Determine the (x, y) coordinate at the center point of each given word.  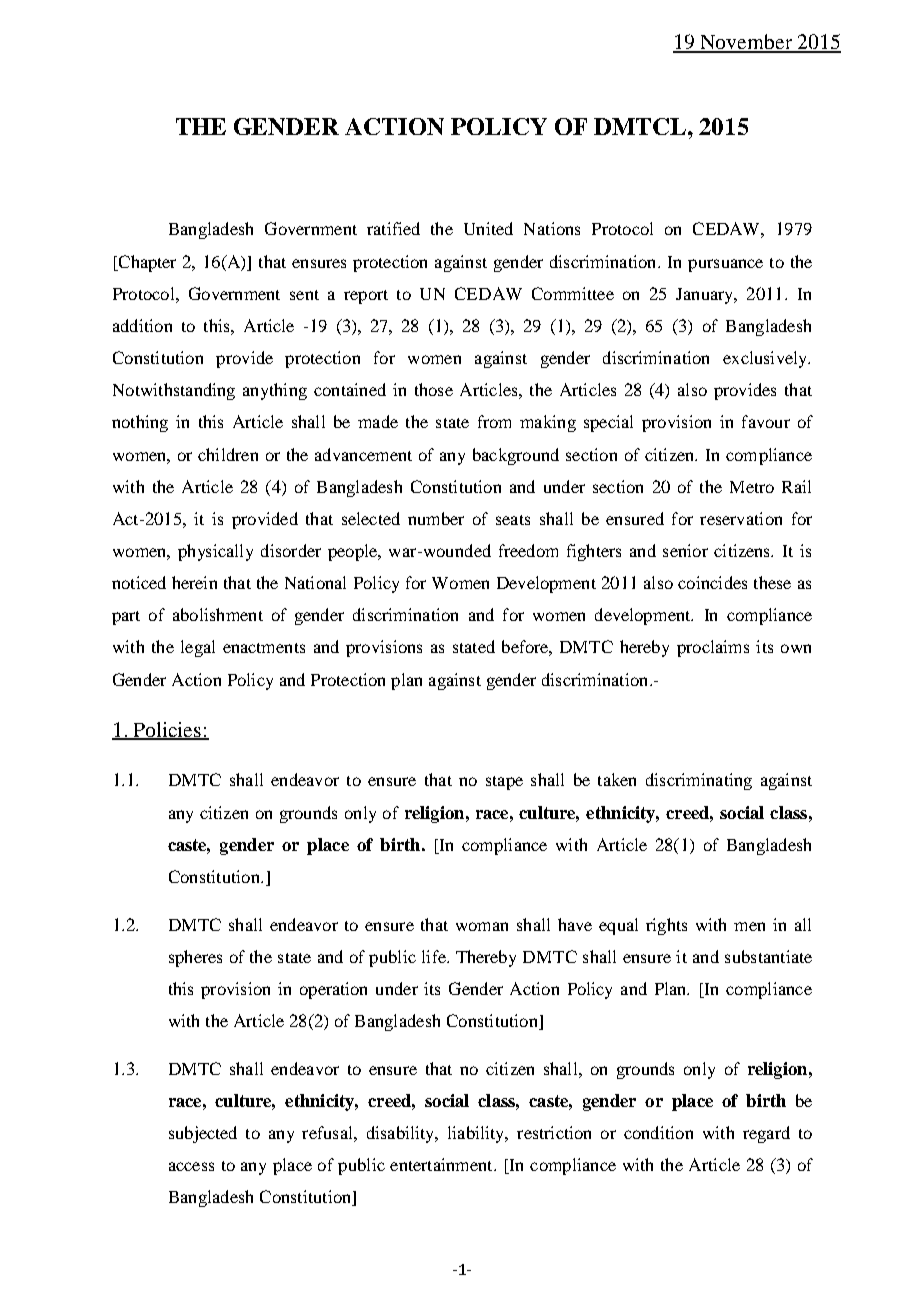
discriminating (699, 781)
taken (617, 779)
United (488, 228)
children (228, 454)
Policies (167, 730)
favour (766, 421)
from (494, 421)
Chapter (146, 263)
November (746, 43)
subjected (203, 1134)
